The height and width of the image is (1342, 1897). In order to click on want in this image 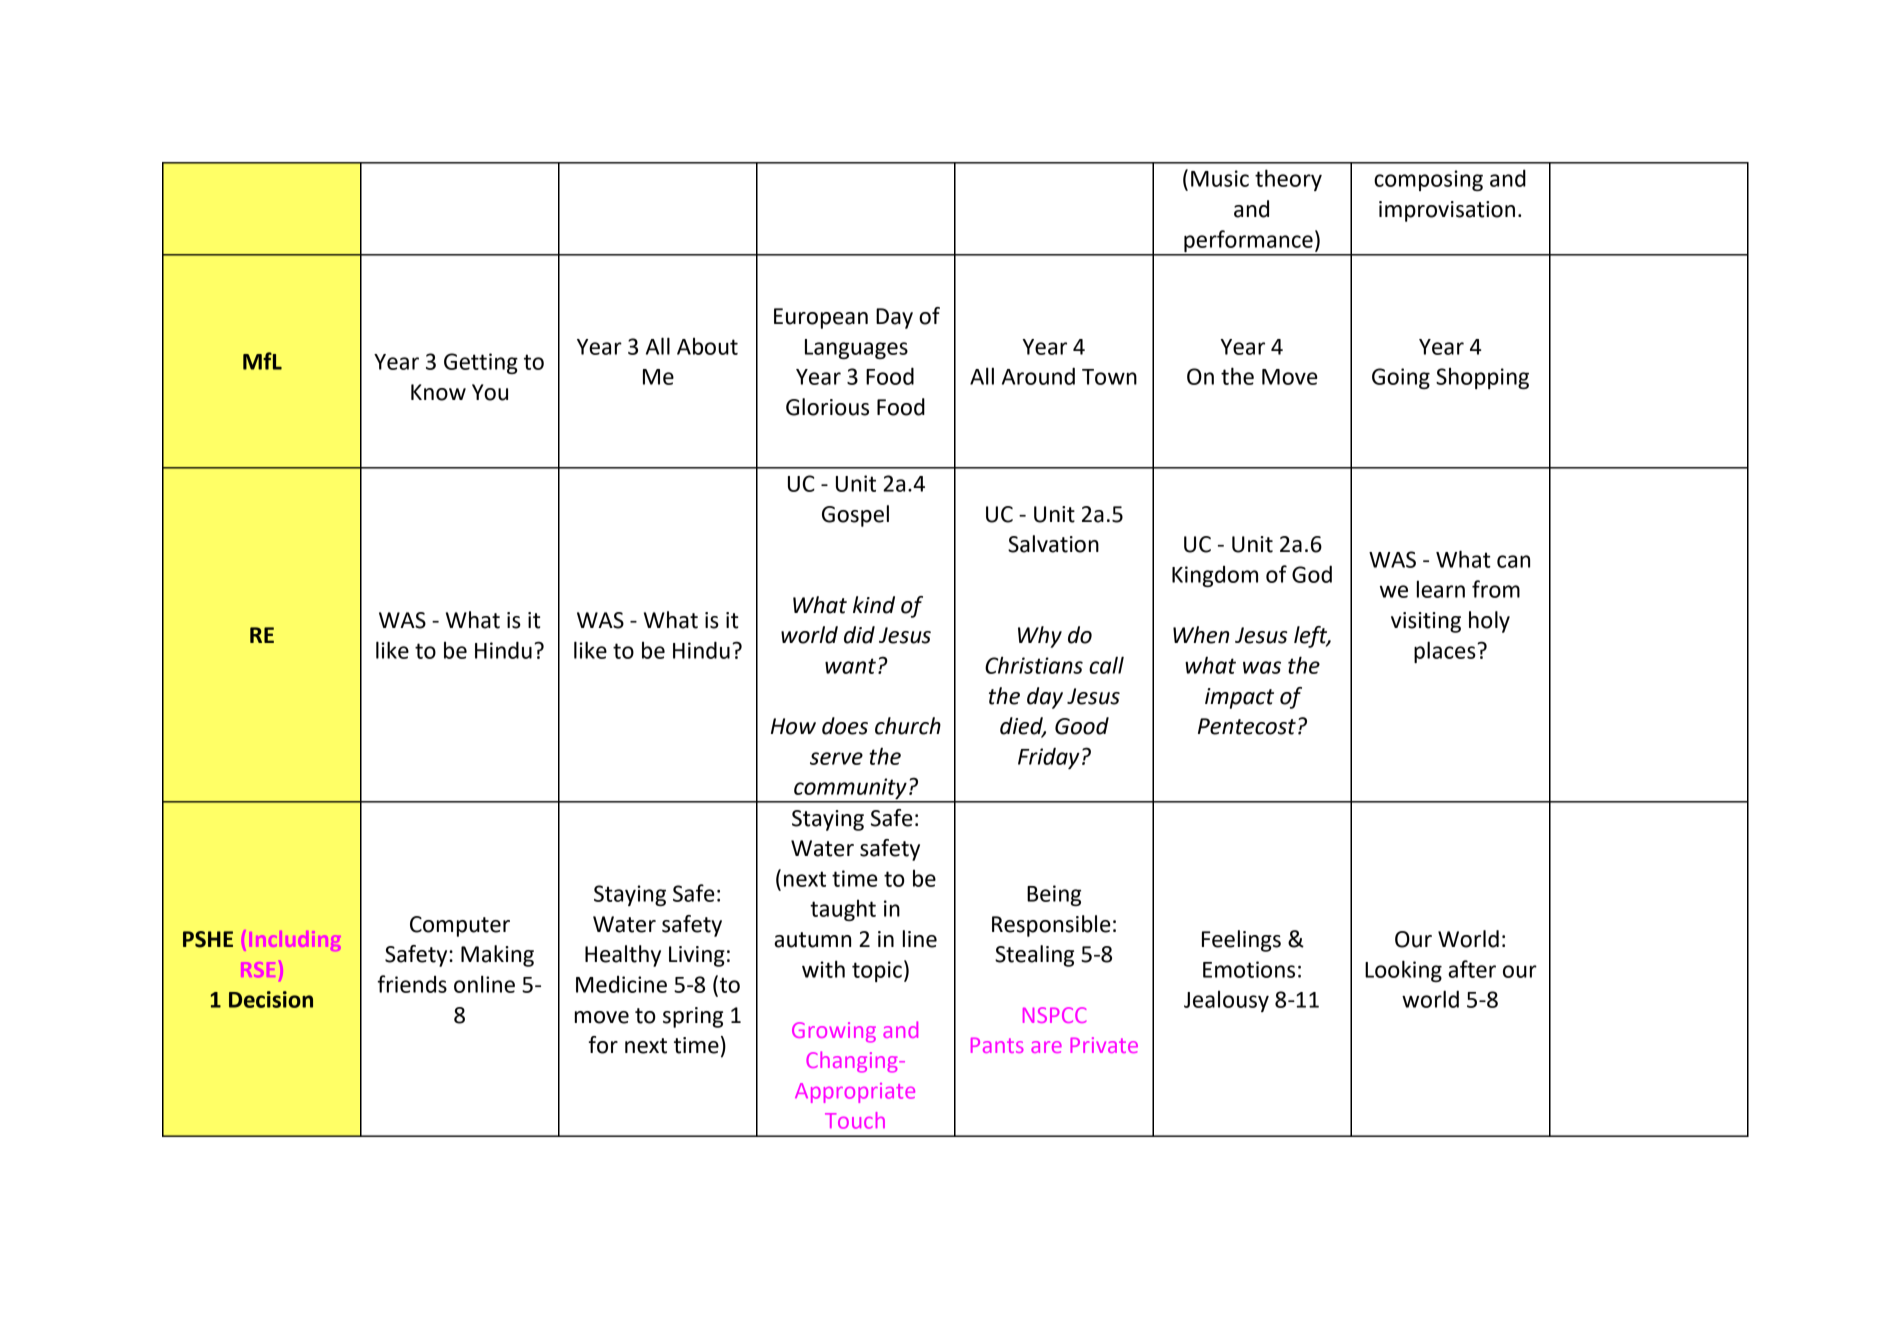, I will do `click(850, 666)`.
